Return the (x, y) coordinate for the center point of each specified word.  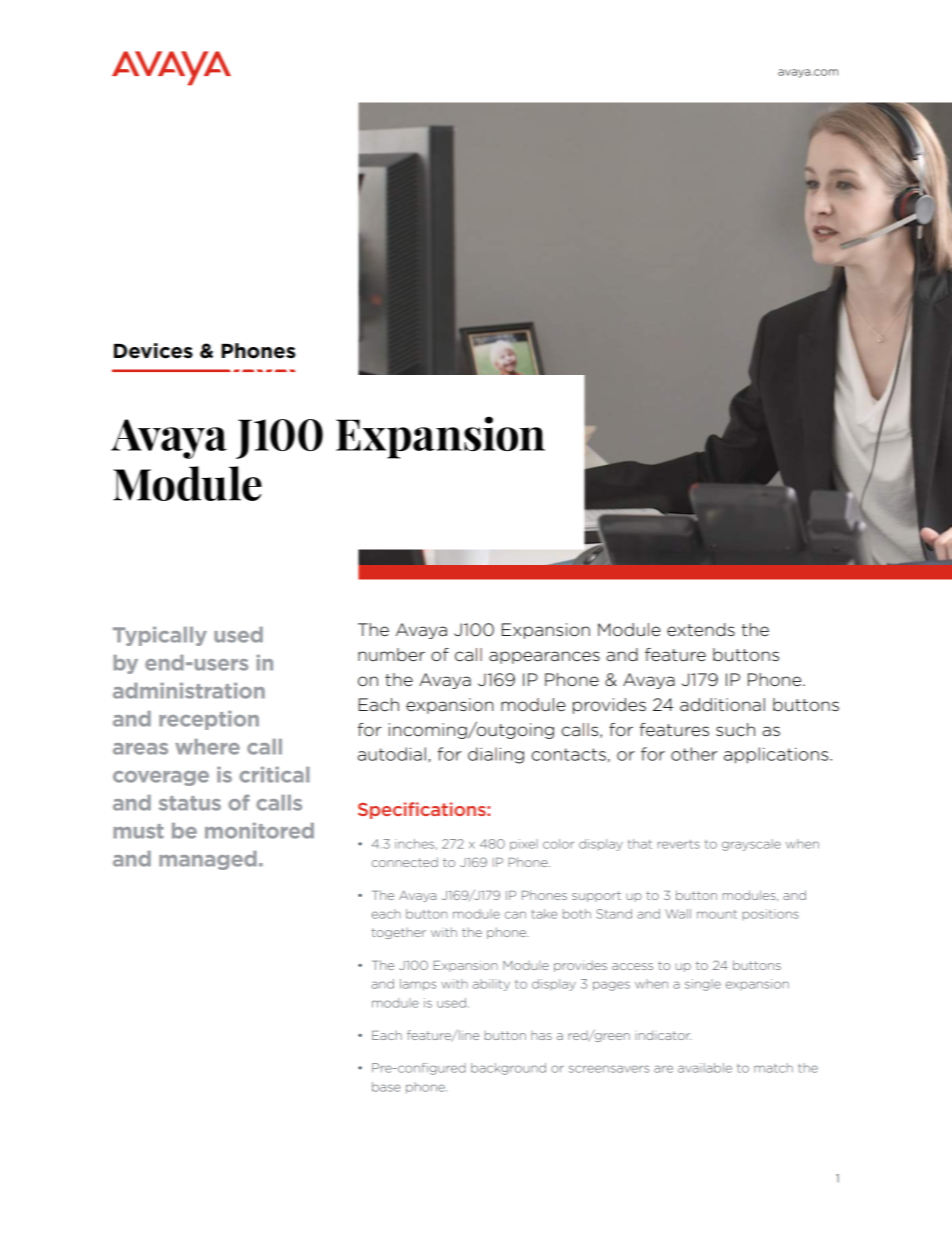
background (508, 1069)
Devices (153, 351)
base (386, 1087)
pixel (524, 845)
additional (722, 705)
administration (189, 691)
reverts (679, 844)
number (391, 655)
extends (701, 630)
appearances (544, 657)
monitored (259, 831)
